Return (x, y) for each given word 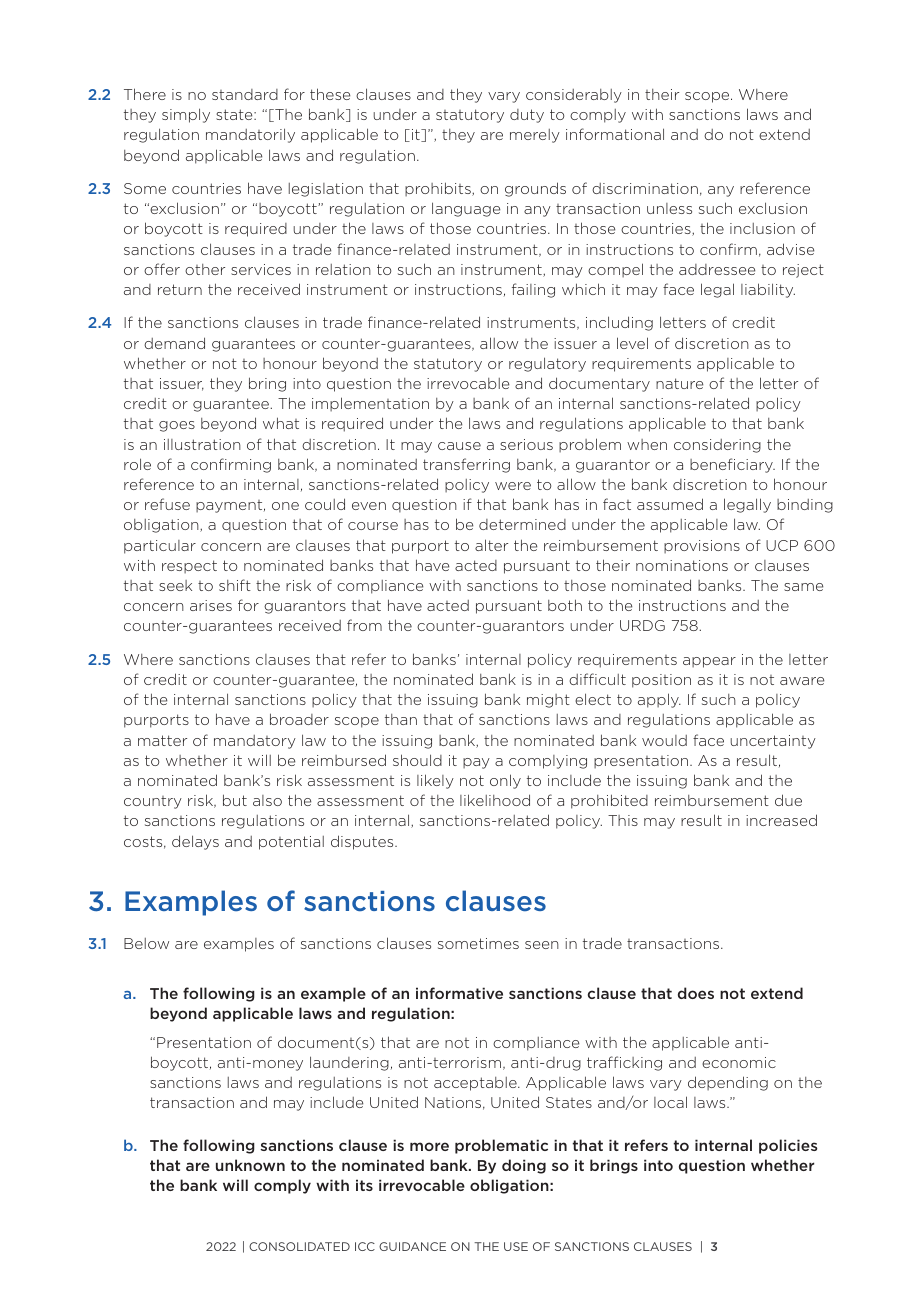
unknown (250, 1165)
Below (146, 943)
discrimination (645, 188)
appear (709, 662)
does (696, 993)
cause (459, 446)
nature (679, 383)
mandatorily (250, 135)
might (548, 701)
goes (177, 426)
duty (527, 116)
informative (459, 993)
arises (211, 605)
